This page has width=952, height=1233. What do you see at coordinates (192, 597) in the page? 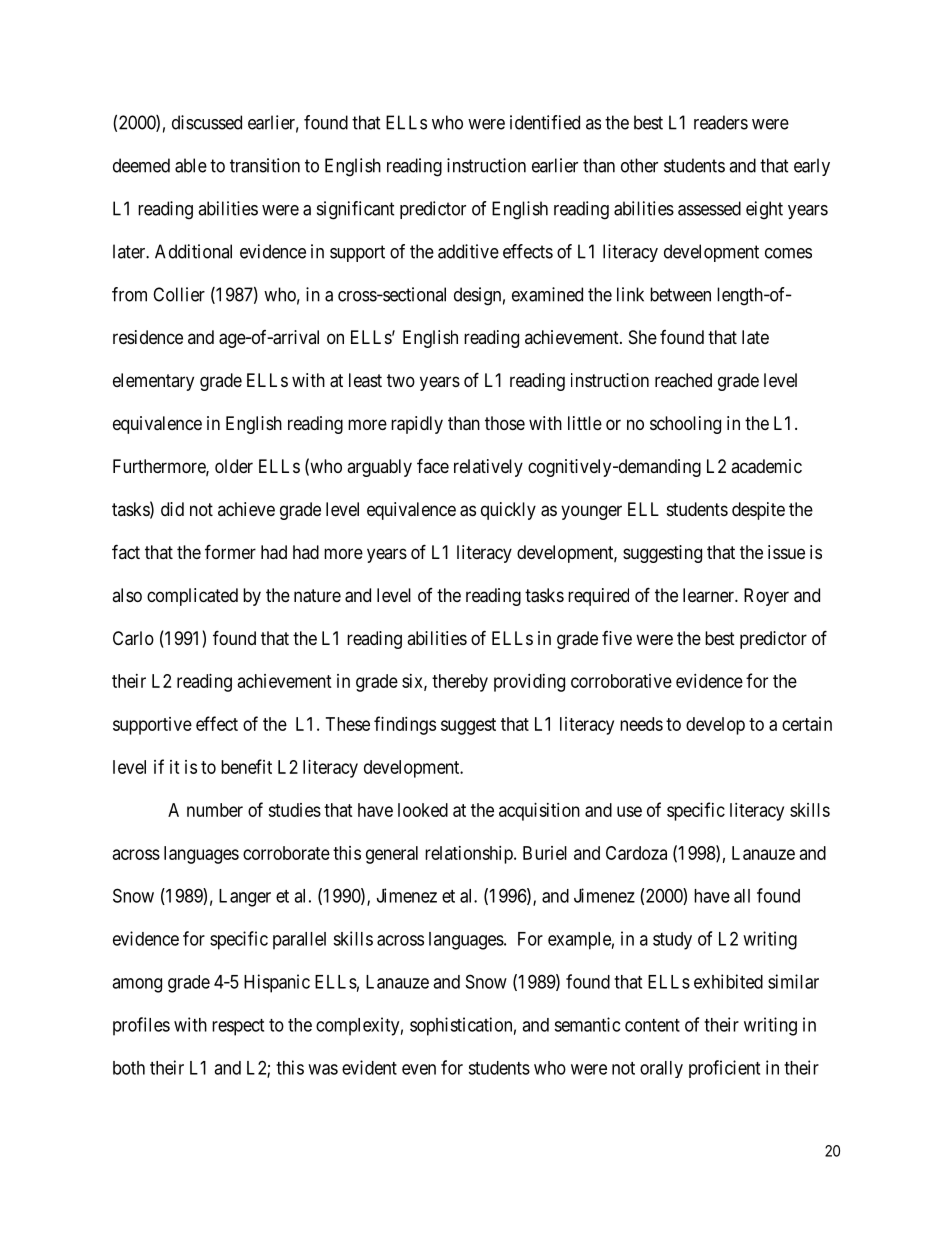
I see `complicated` at bounding box center [192, 597].
